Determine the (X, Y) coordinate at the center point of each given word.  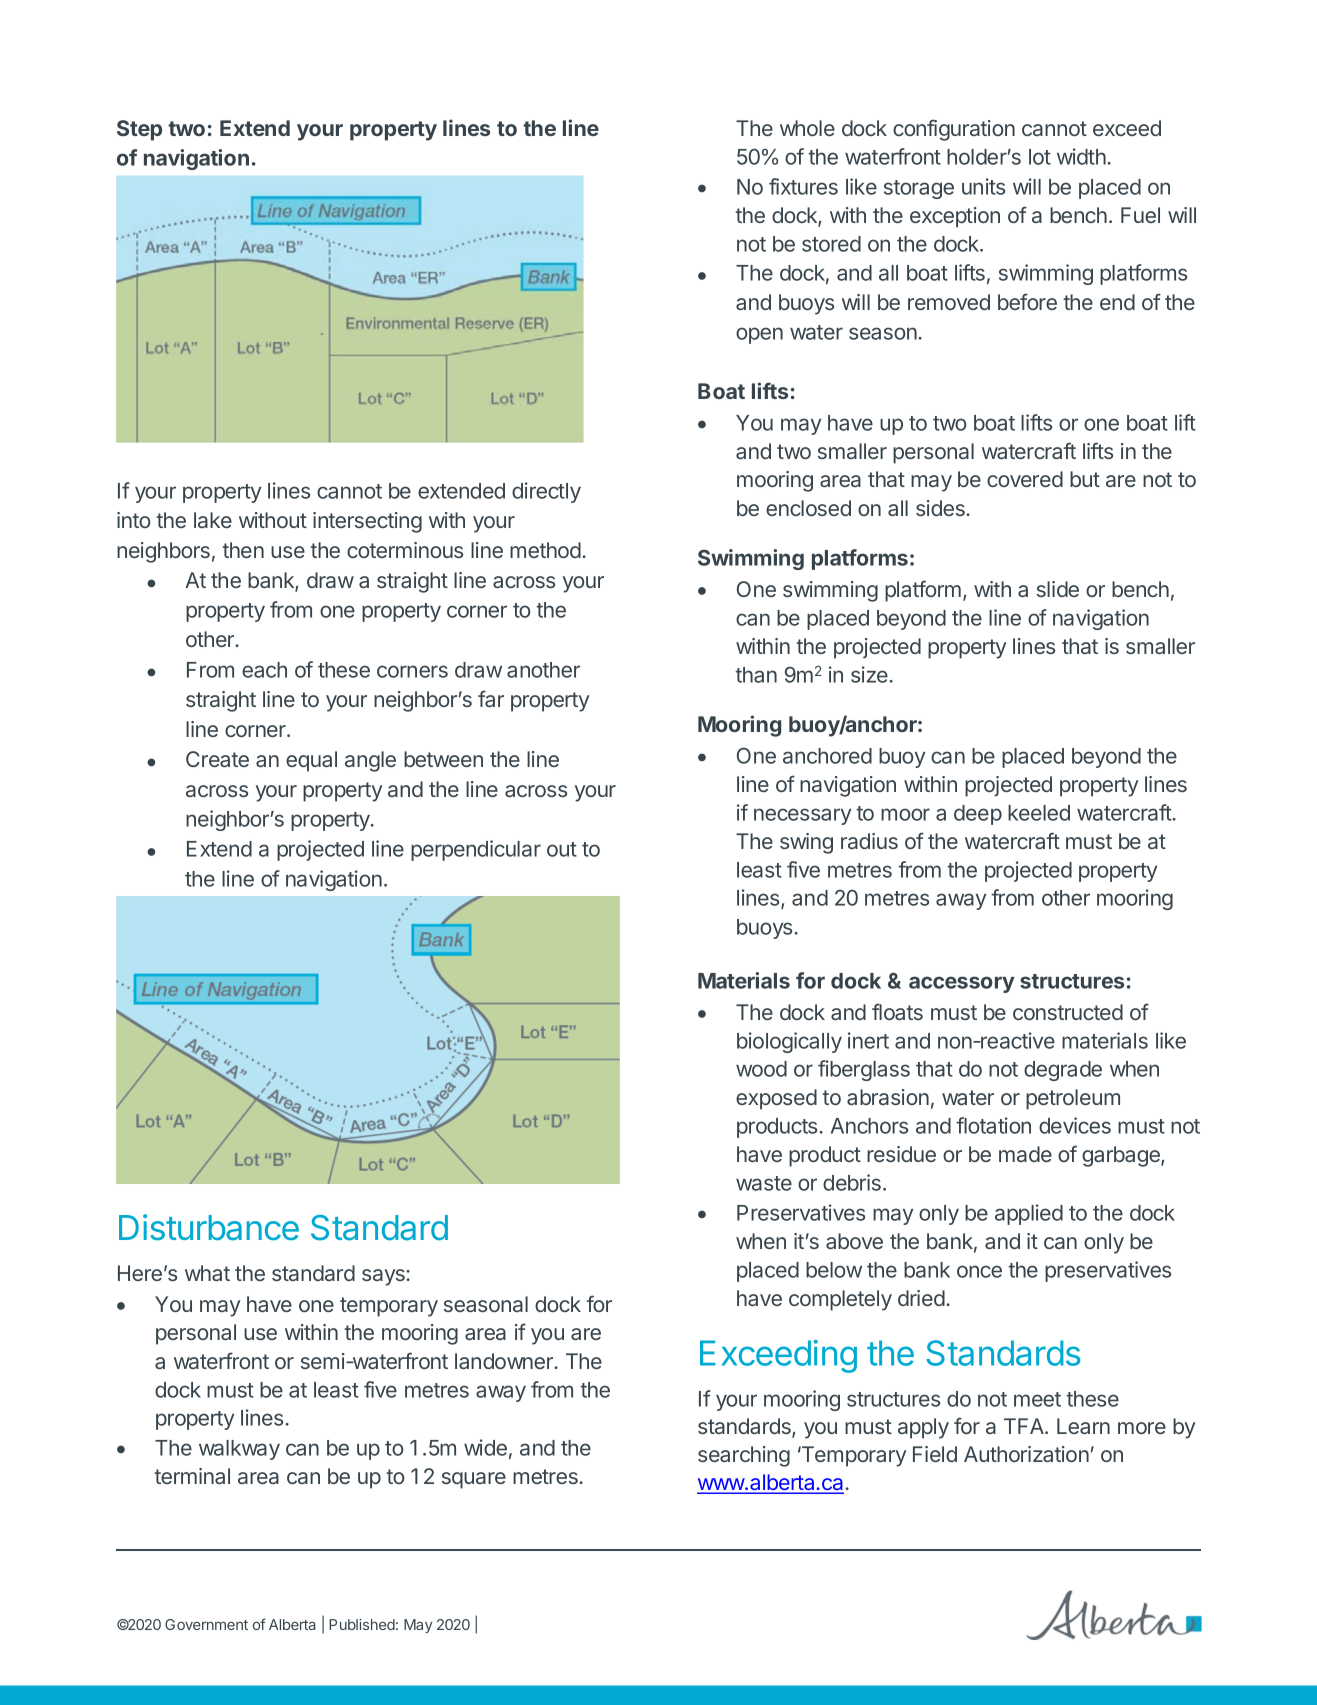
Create (217, 759)
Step (139, 130)
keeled (1039, 813)
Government (206, 1624)
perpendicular (476, 850)
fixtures (803, 186)
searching (744, 1456)
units (983, 186)
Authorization (1026, 1454)
